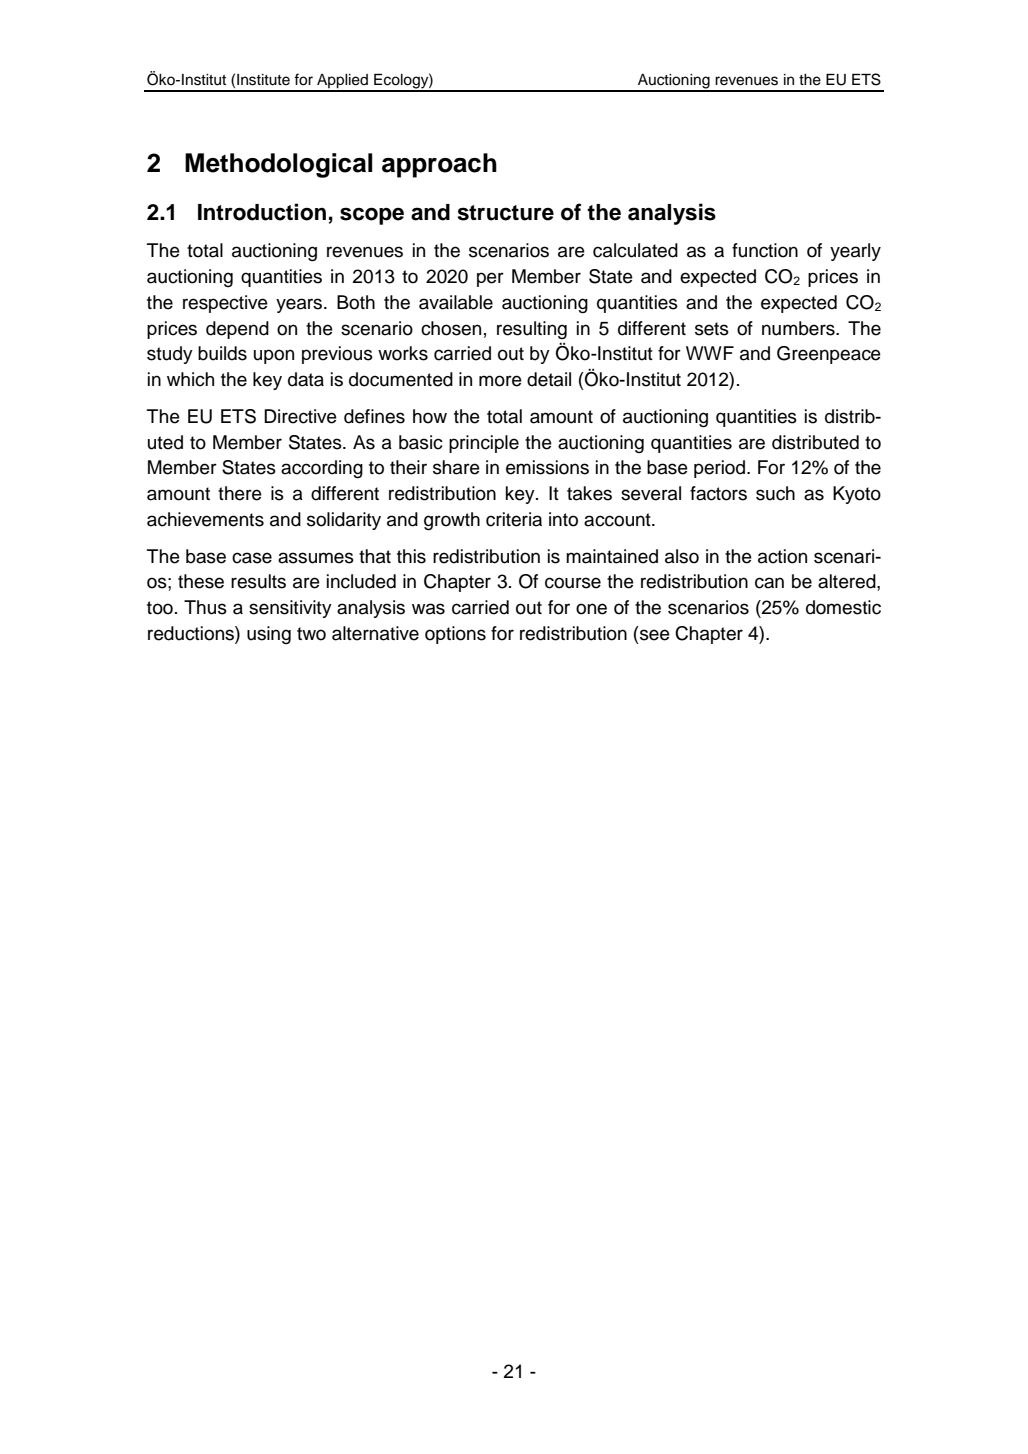 The height and width of the screenshot is (1454, 1028). I want to click on there, so click(240, 493).
